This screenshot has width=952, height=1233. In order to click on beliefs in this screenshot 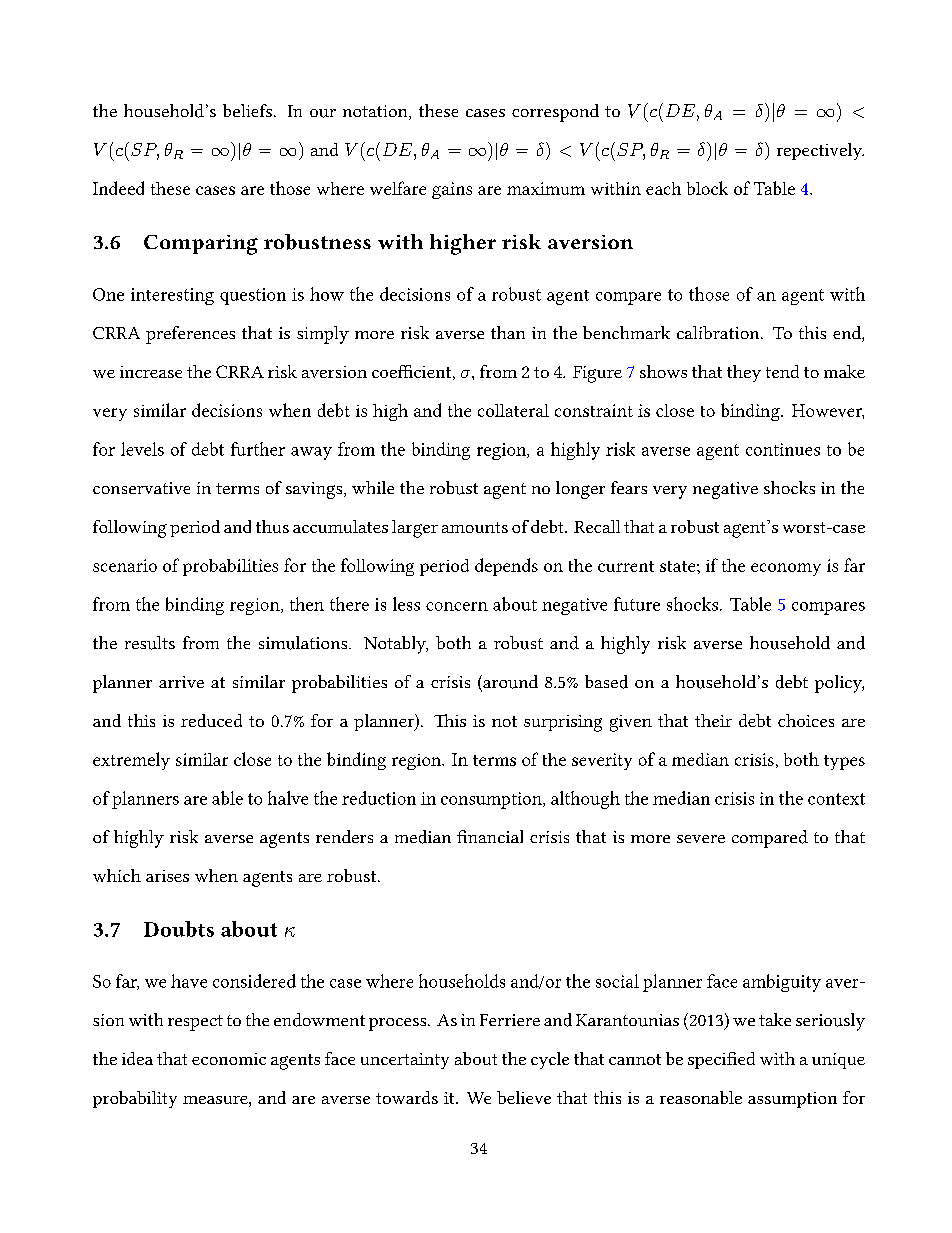, I will do `click(247, 110)`.
